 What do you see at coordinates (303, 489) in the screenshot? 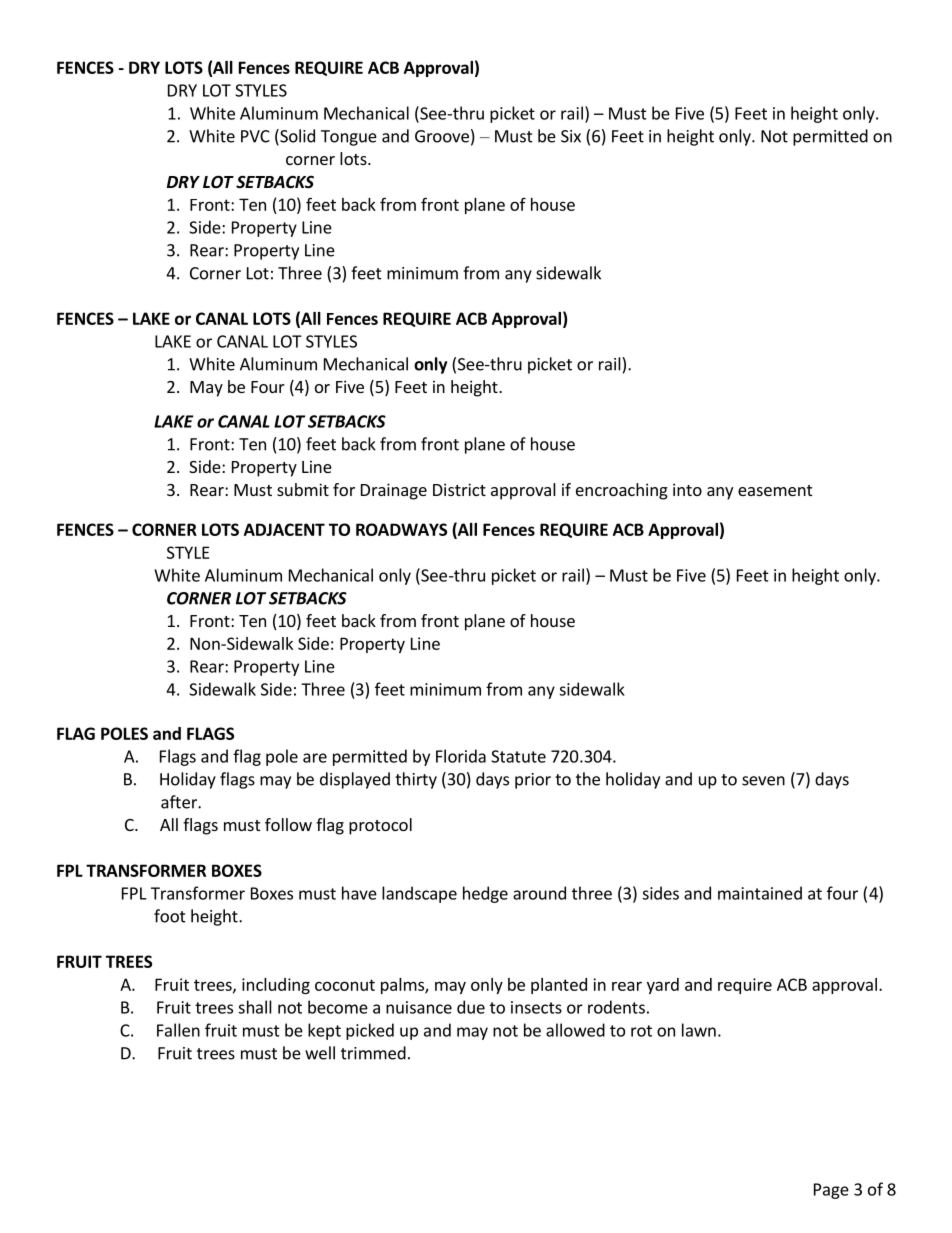
I see `submit` at bounding box center [303, 489].
